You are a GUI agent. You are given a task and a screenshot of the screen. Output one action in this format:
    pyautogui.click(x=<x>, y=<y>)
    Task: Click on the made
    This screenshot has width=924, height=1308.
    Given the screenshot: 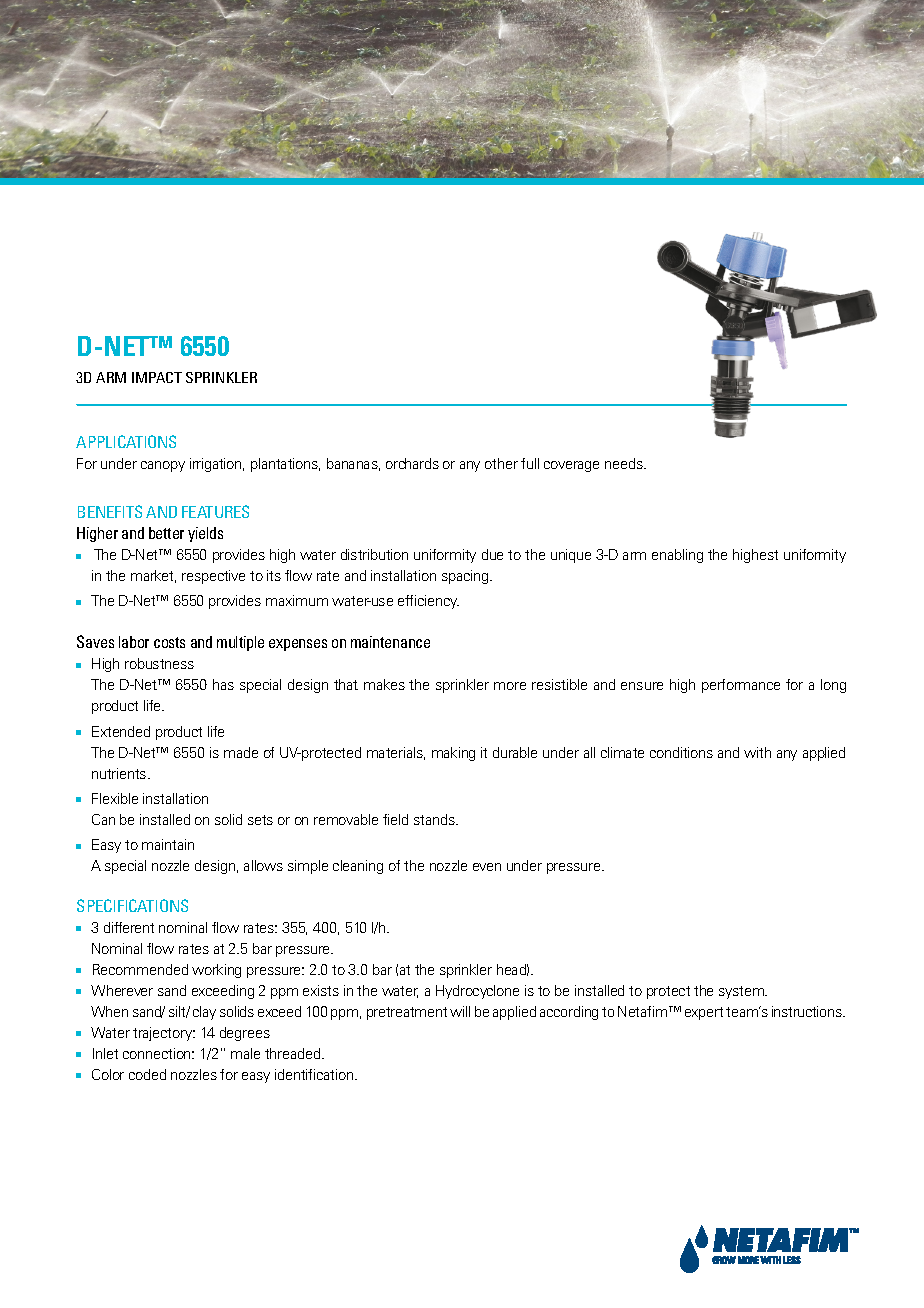 What is the action you would take?
    pyautogui.click(x=241, y=752)
